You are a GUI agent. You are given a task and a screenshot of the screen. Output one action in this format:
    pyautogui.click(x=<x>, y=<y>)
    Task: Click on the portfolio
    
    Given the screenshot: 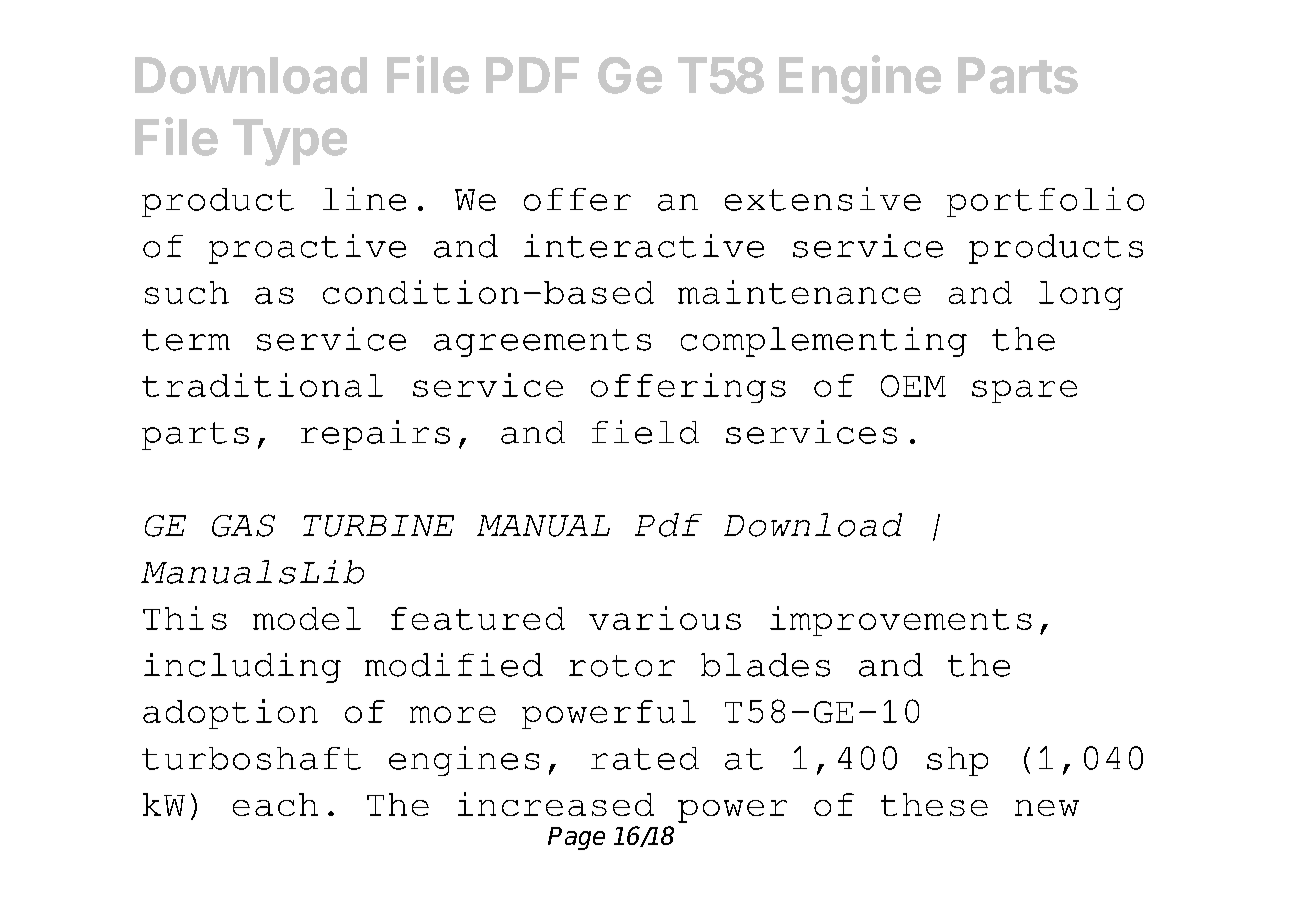 What is the action you would take?
    pyautogui.click(x=1045, y=202)
